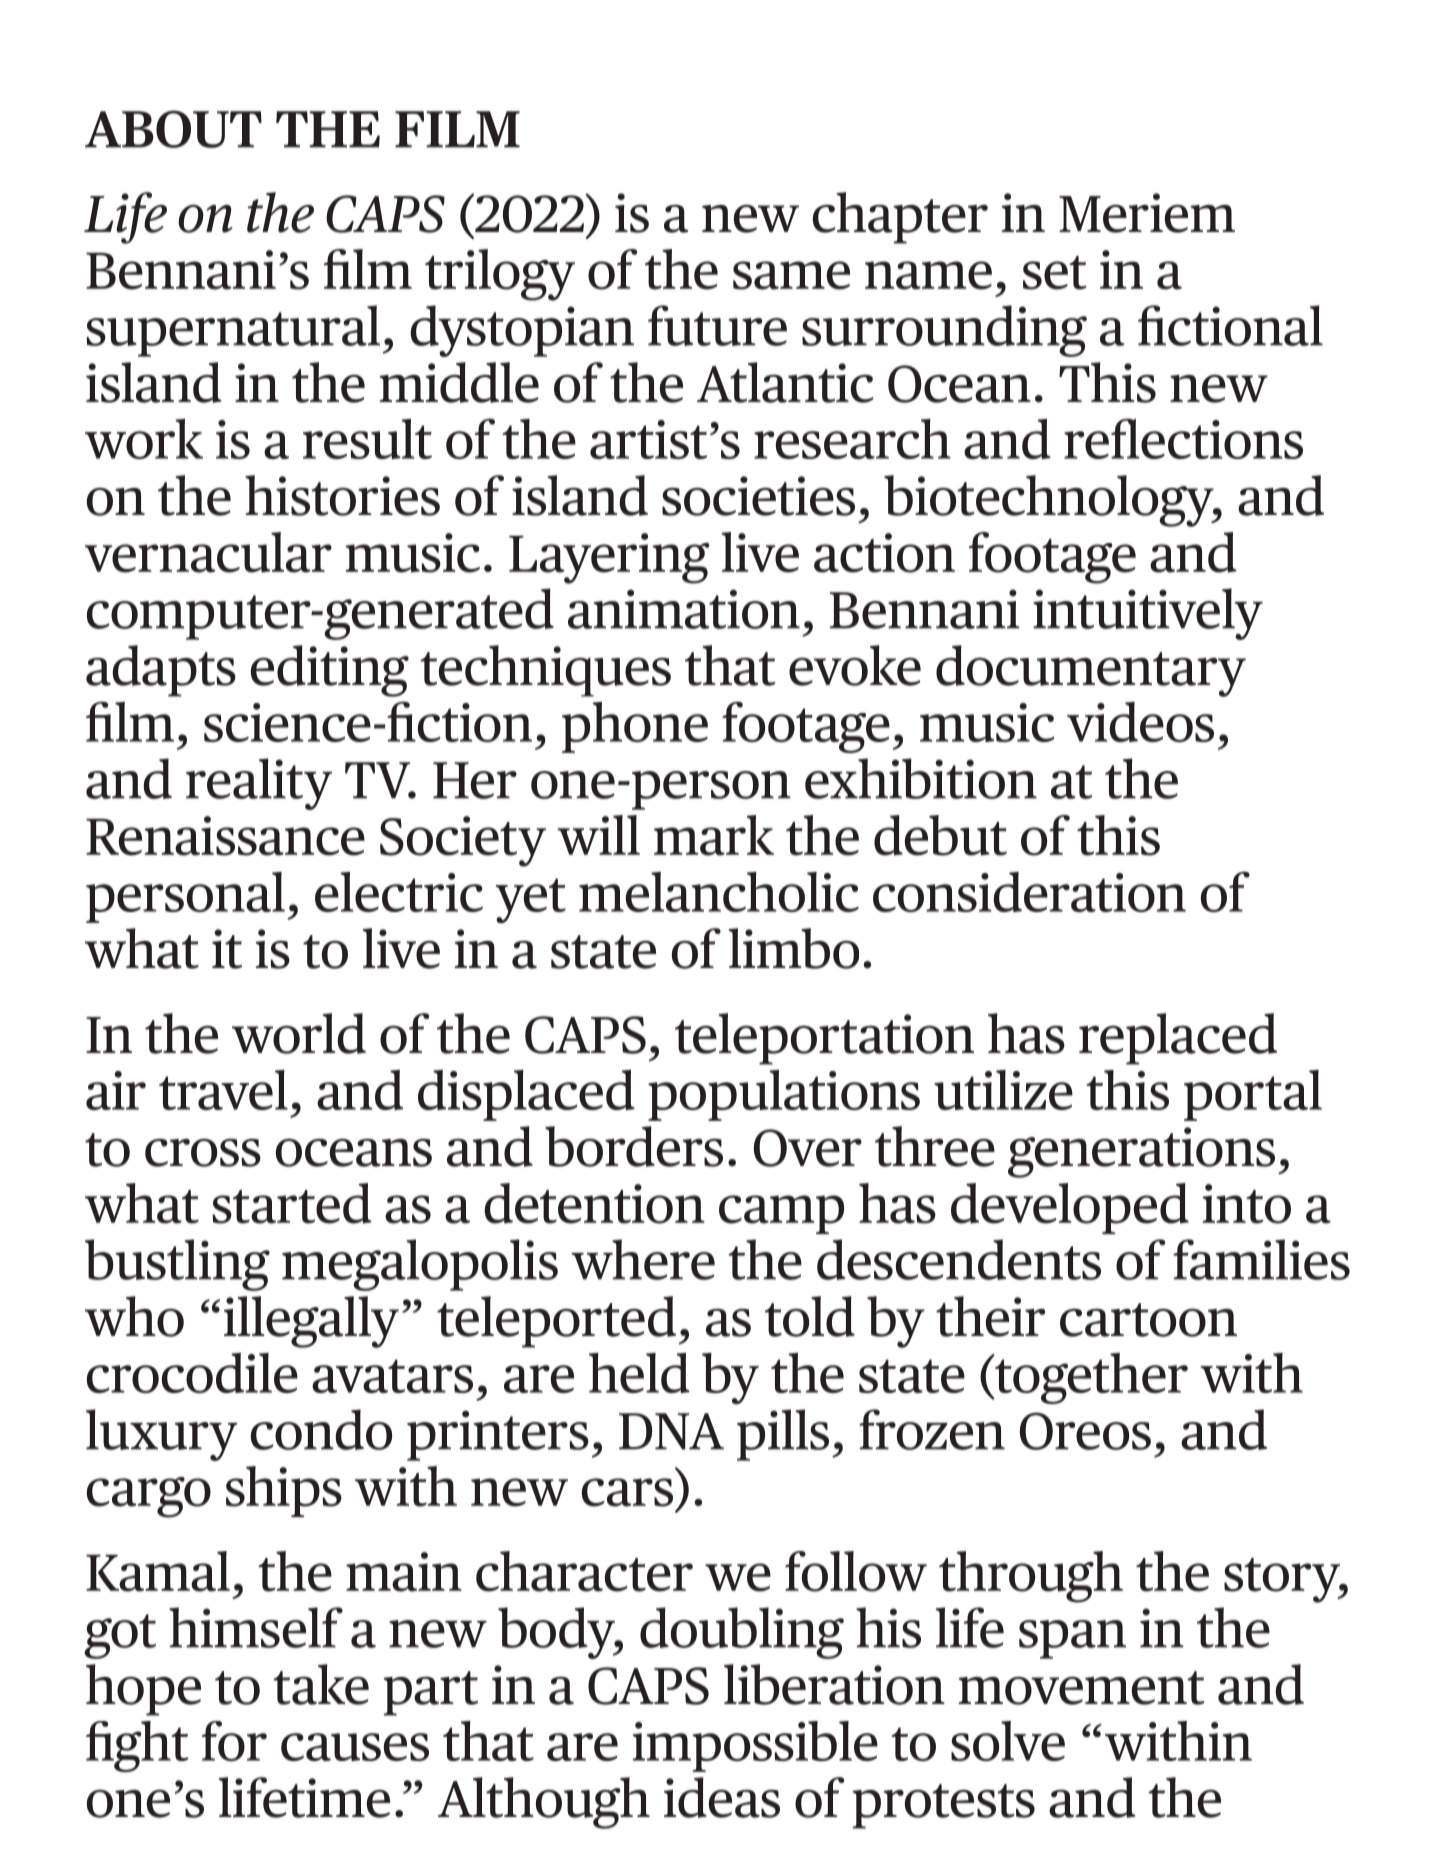 This screenshot has width=1444, height=1868. Describe the element at coordinates (321, 1429) in the screenshot. I see `condo` at that location.
